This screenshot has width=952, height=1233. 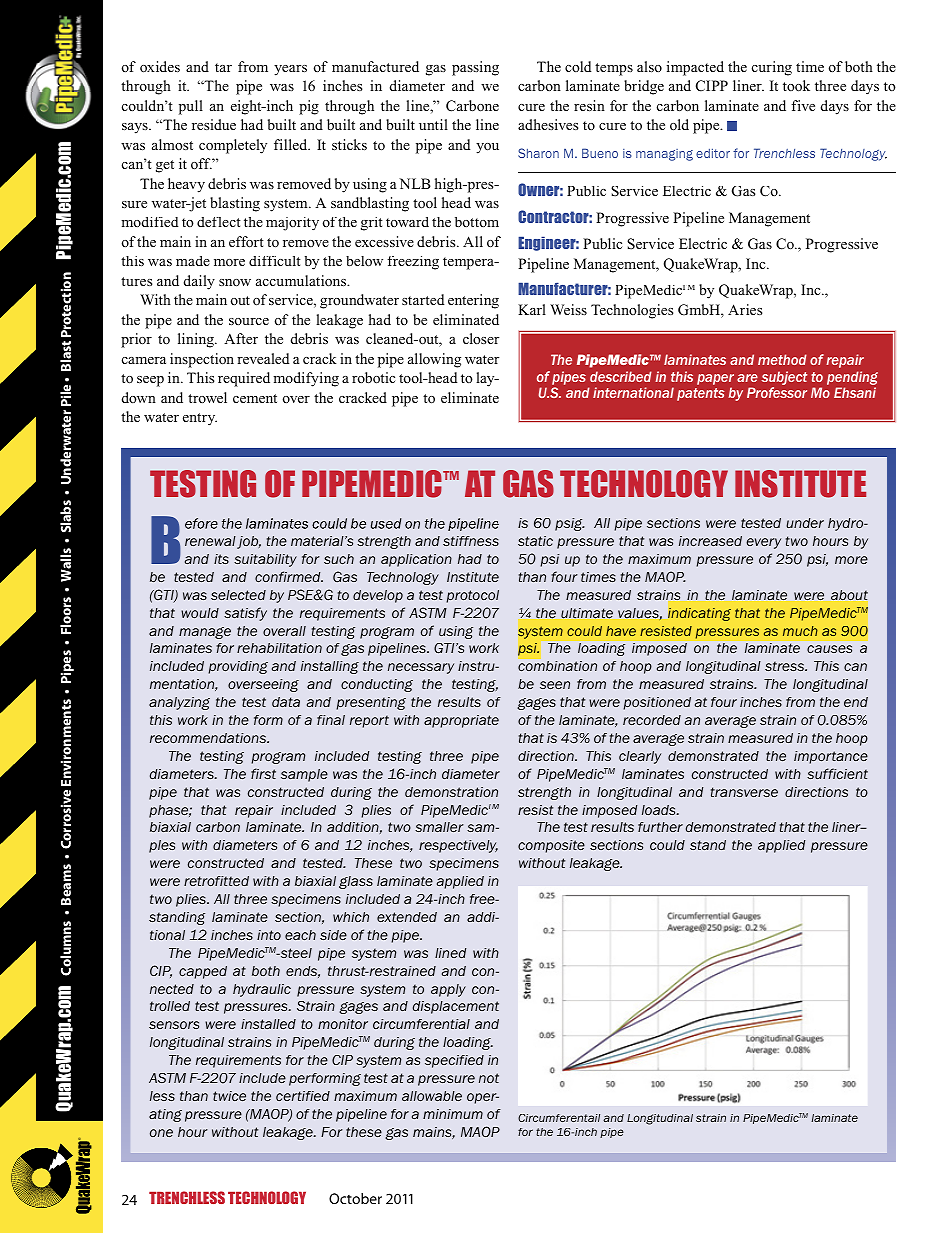 I want to click on would, so click(x=200, y=613).
